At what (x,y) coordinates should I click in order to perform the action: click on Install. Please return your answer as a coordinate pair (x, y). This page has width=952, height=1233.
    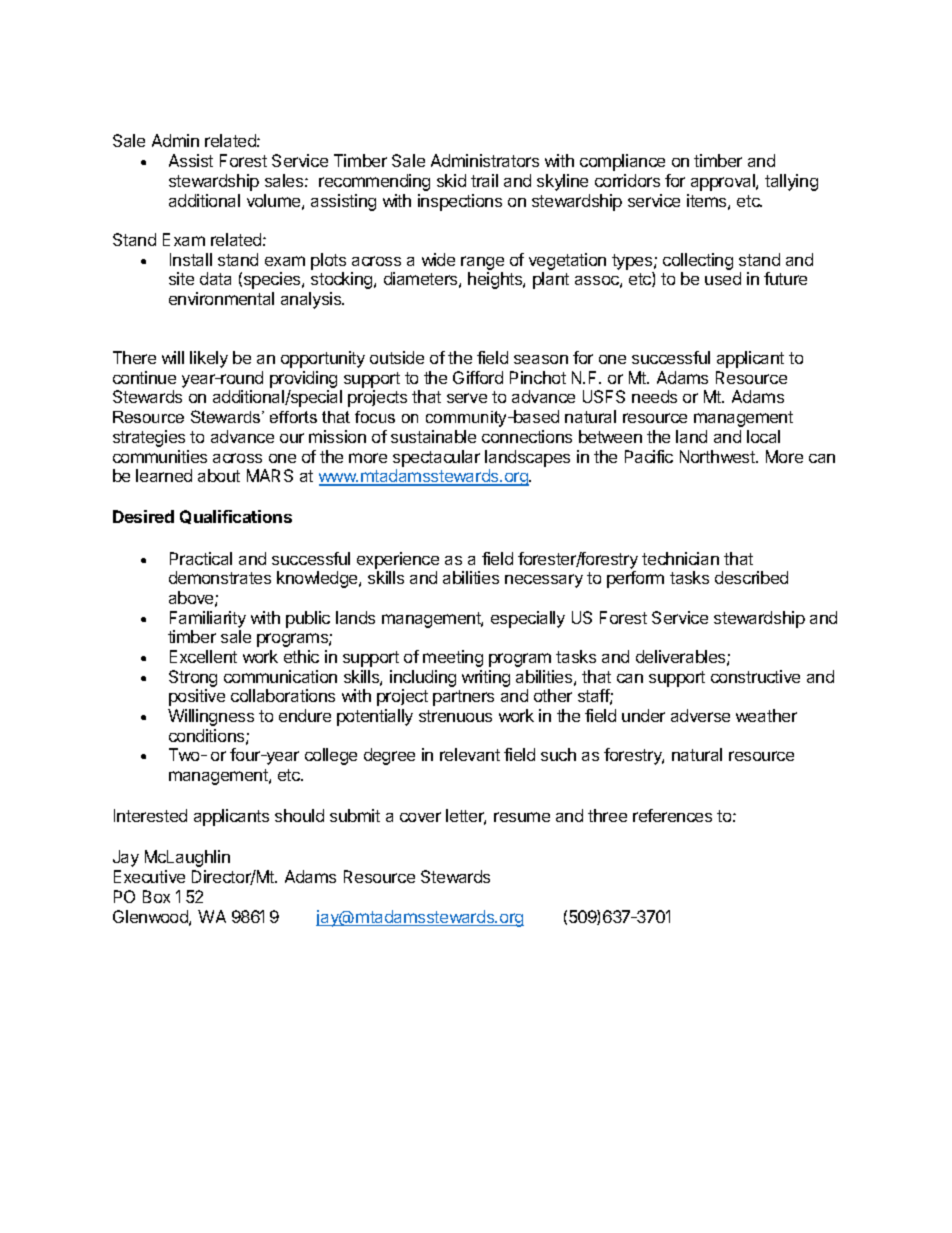
    Looking at the image, I should click on (191, 259).
